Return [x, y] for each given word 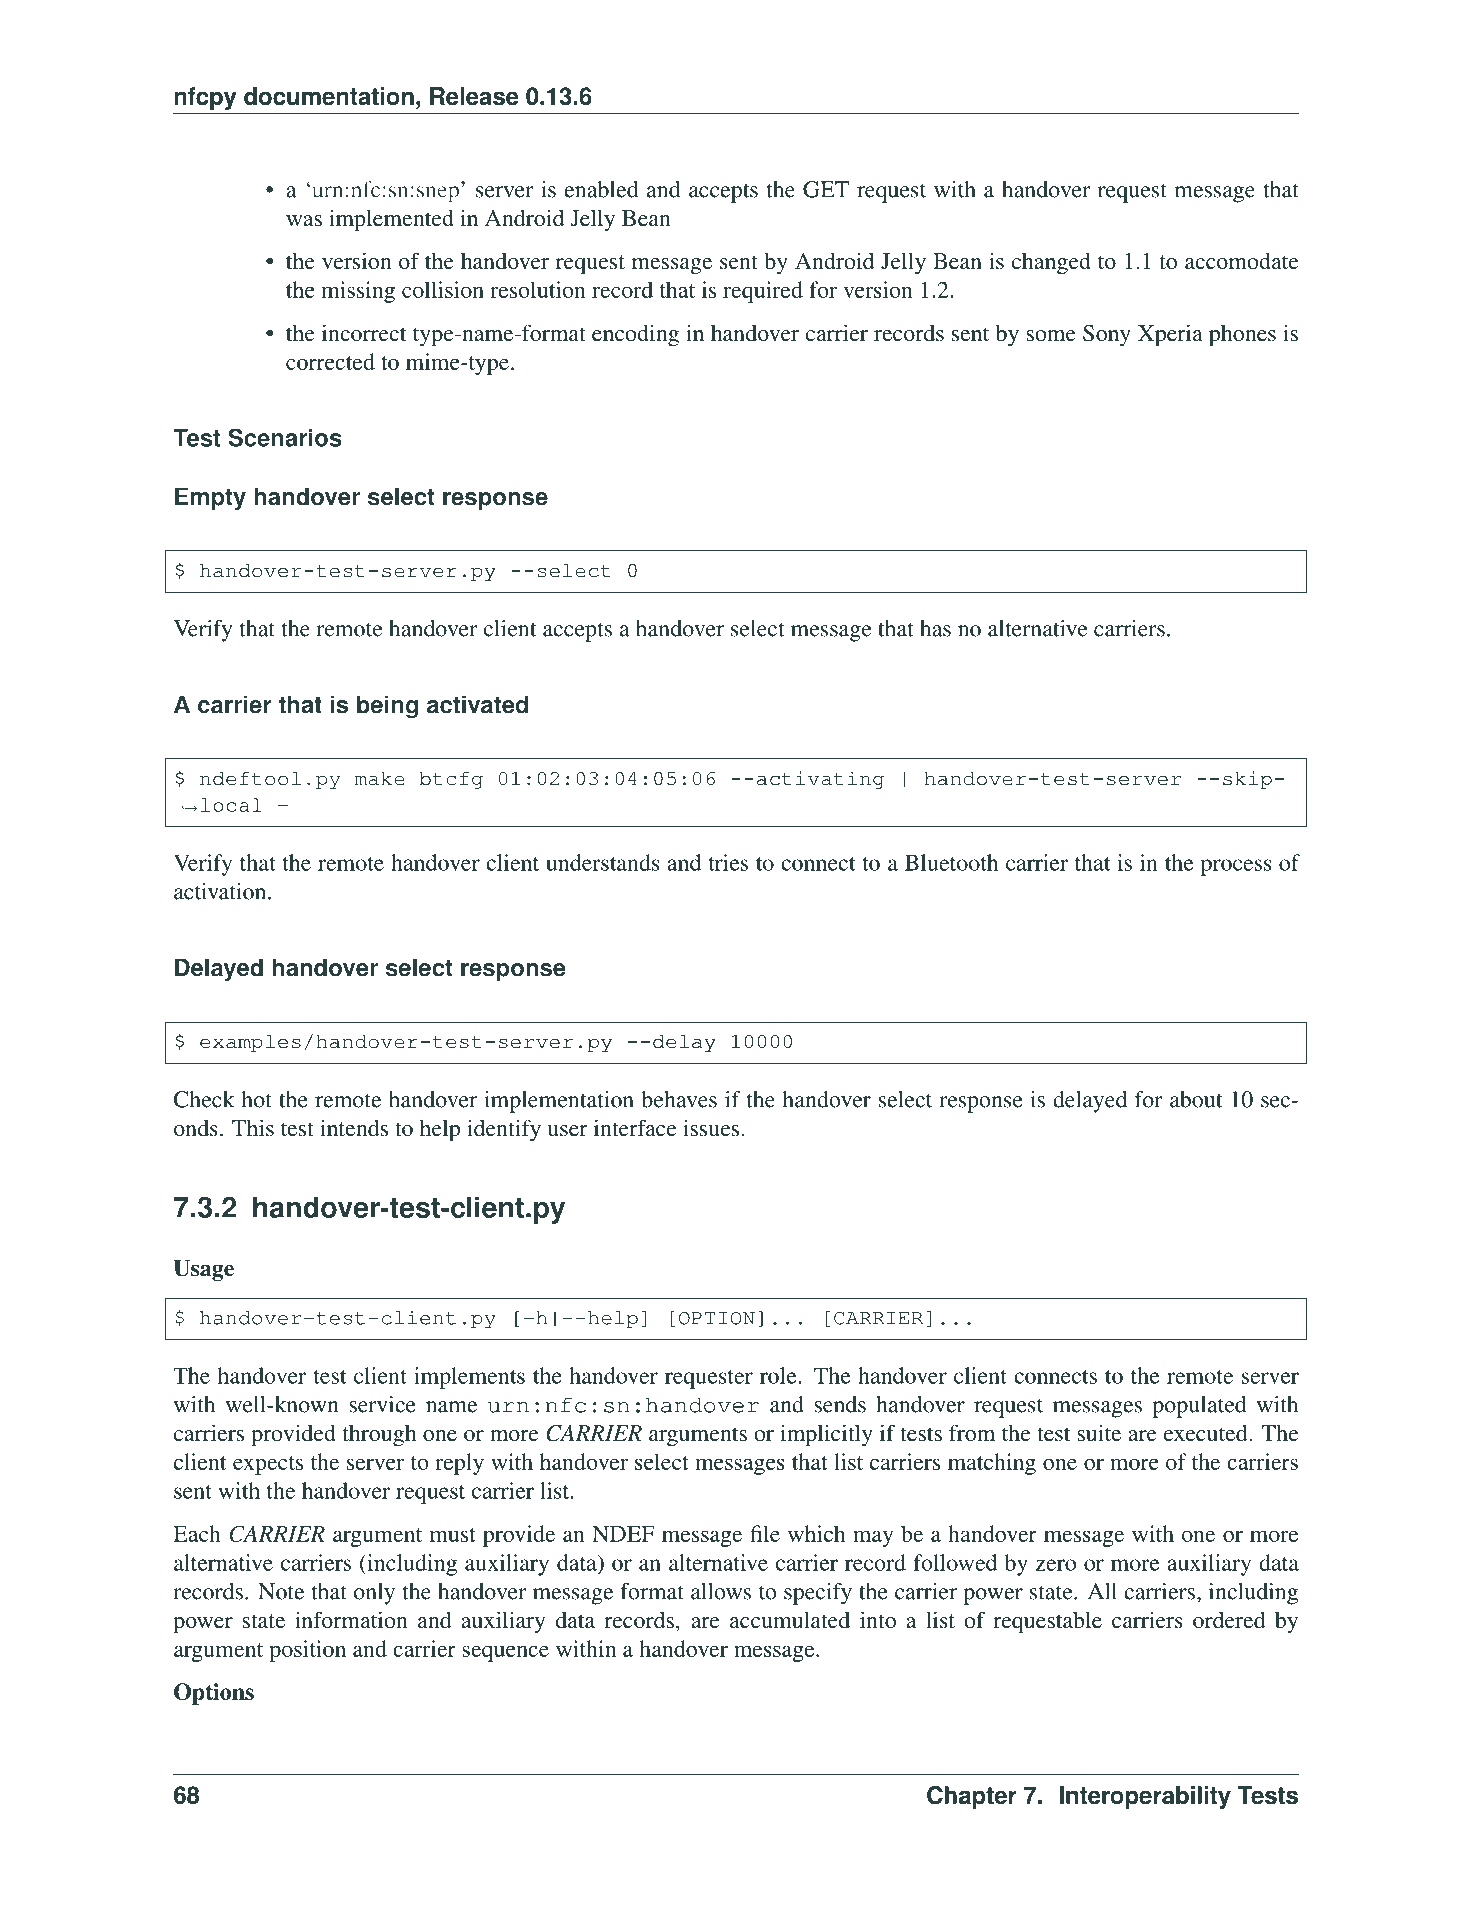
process [1236, 867]
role [779, 1375]
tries [728, 862]
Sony [1107, 335]
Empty [210, 498]
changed [1051, 263]
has [935, 628]
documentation [329, 96]
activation [221, 891]
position [307, 1651]
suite [1099, 1433]
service [382, 1404]
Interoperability [1145, 1797]
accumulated [790, 1619]
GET [826, 189]
